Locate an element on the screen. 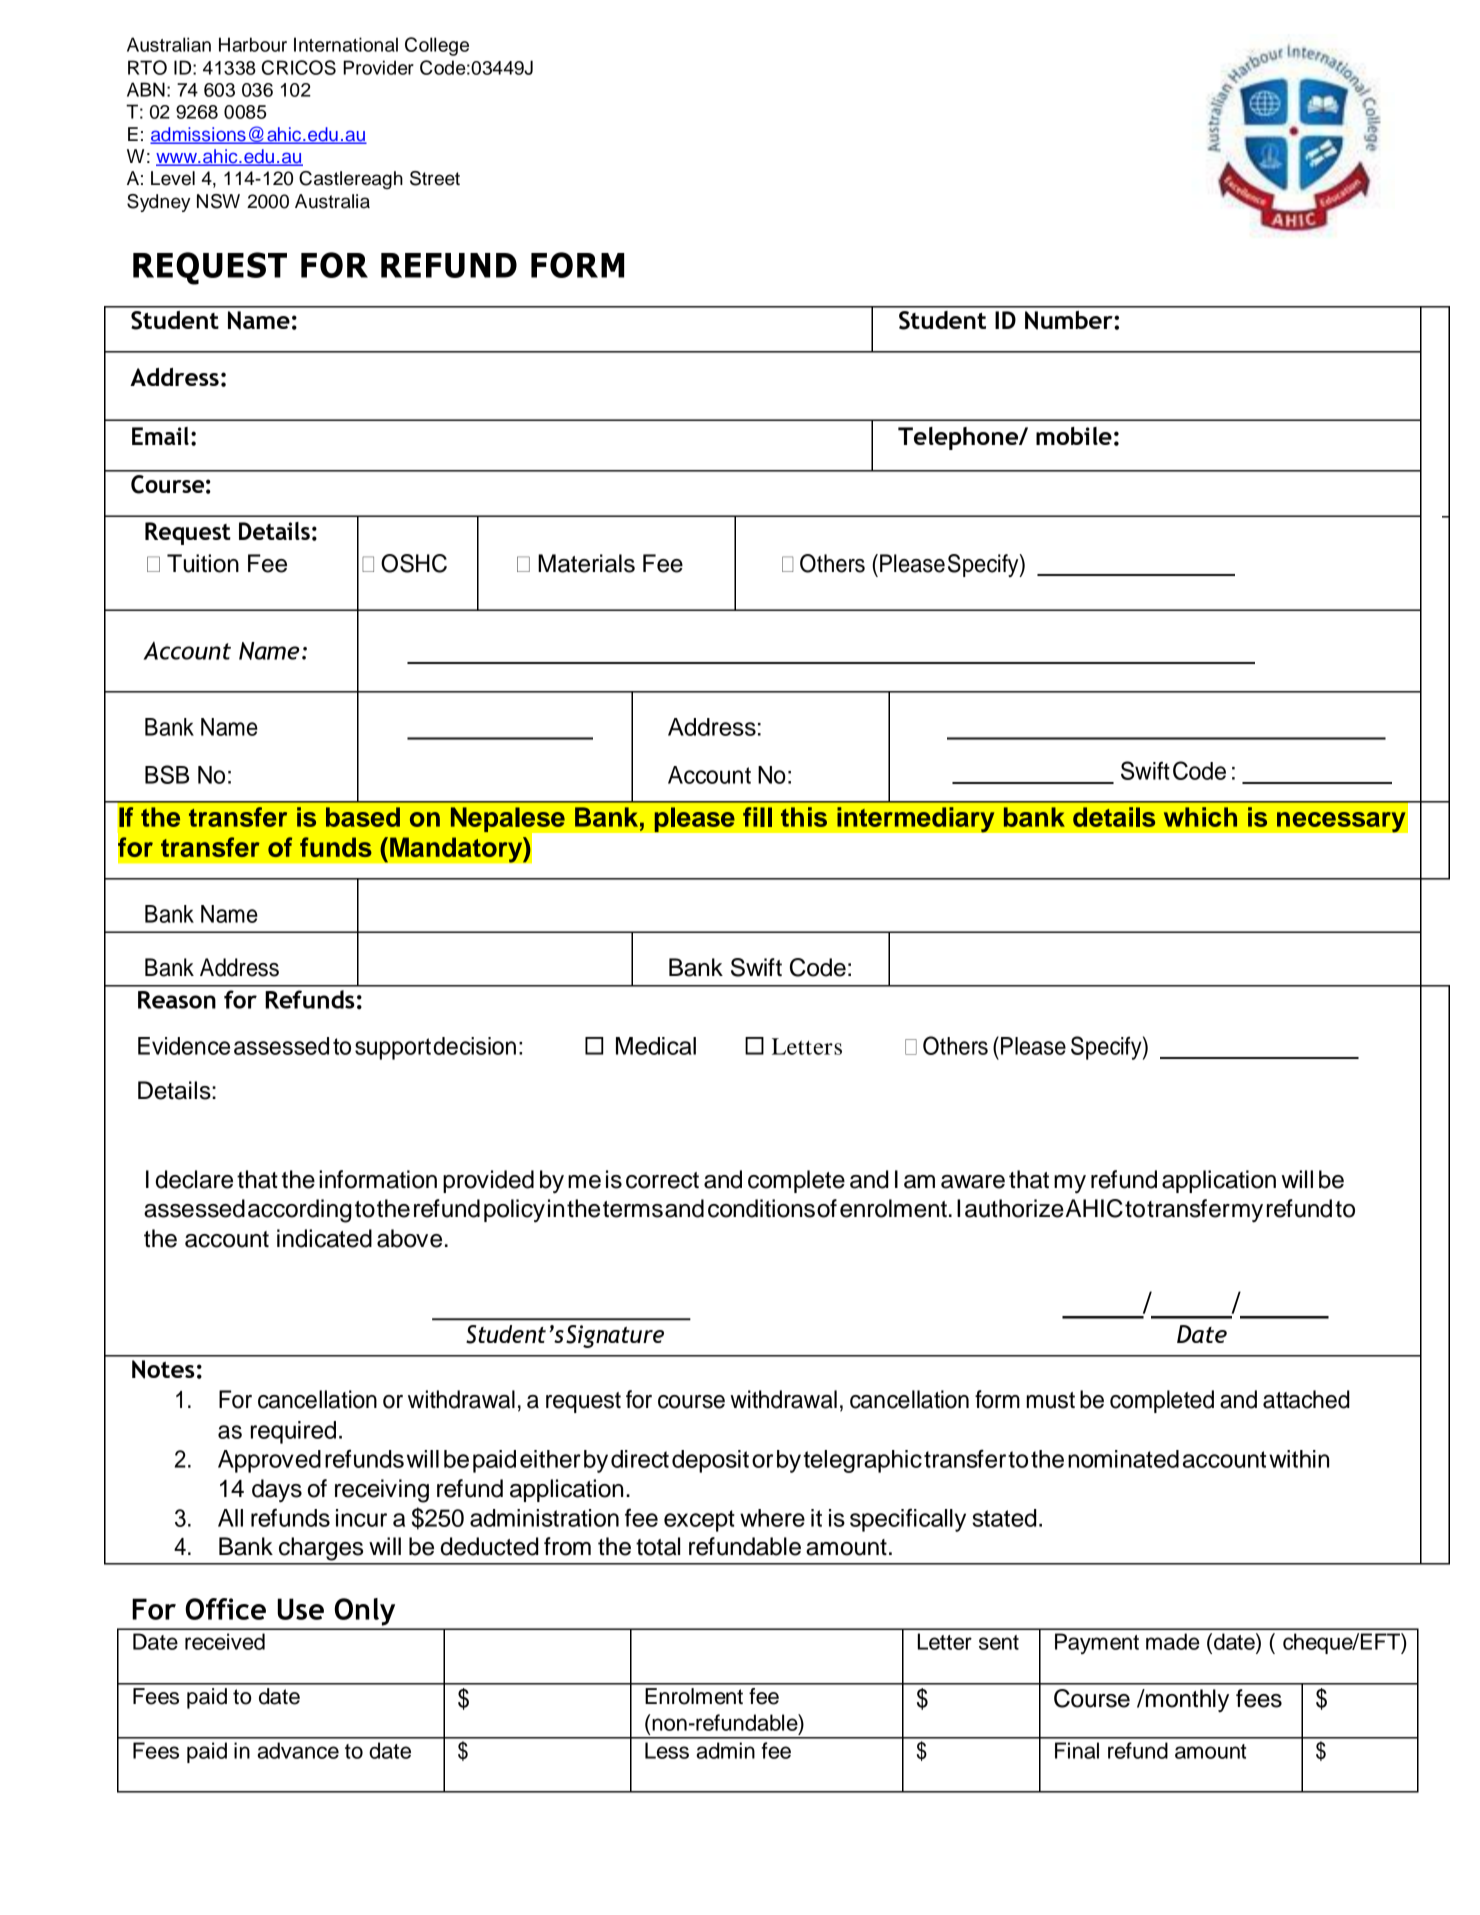 This screenshot has width=1480, height=1915. advance is located at coordinates (298, 1750).
